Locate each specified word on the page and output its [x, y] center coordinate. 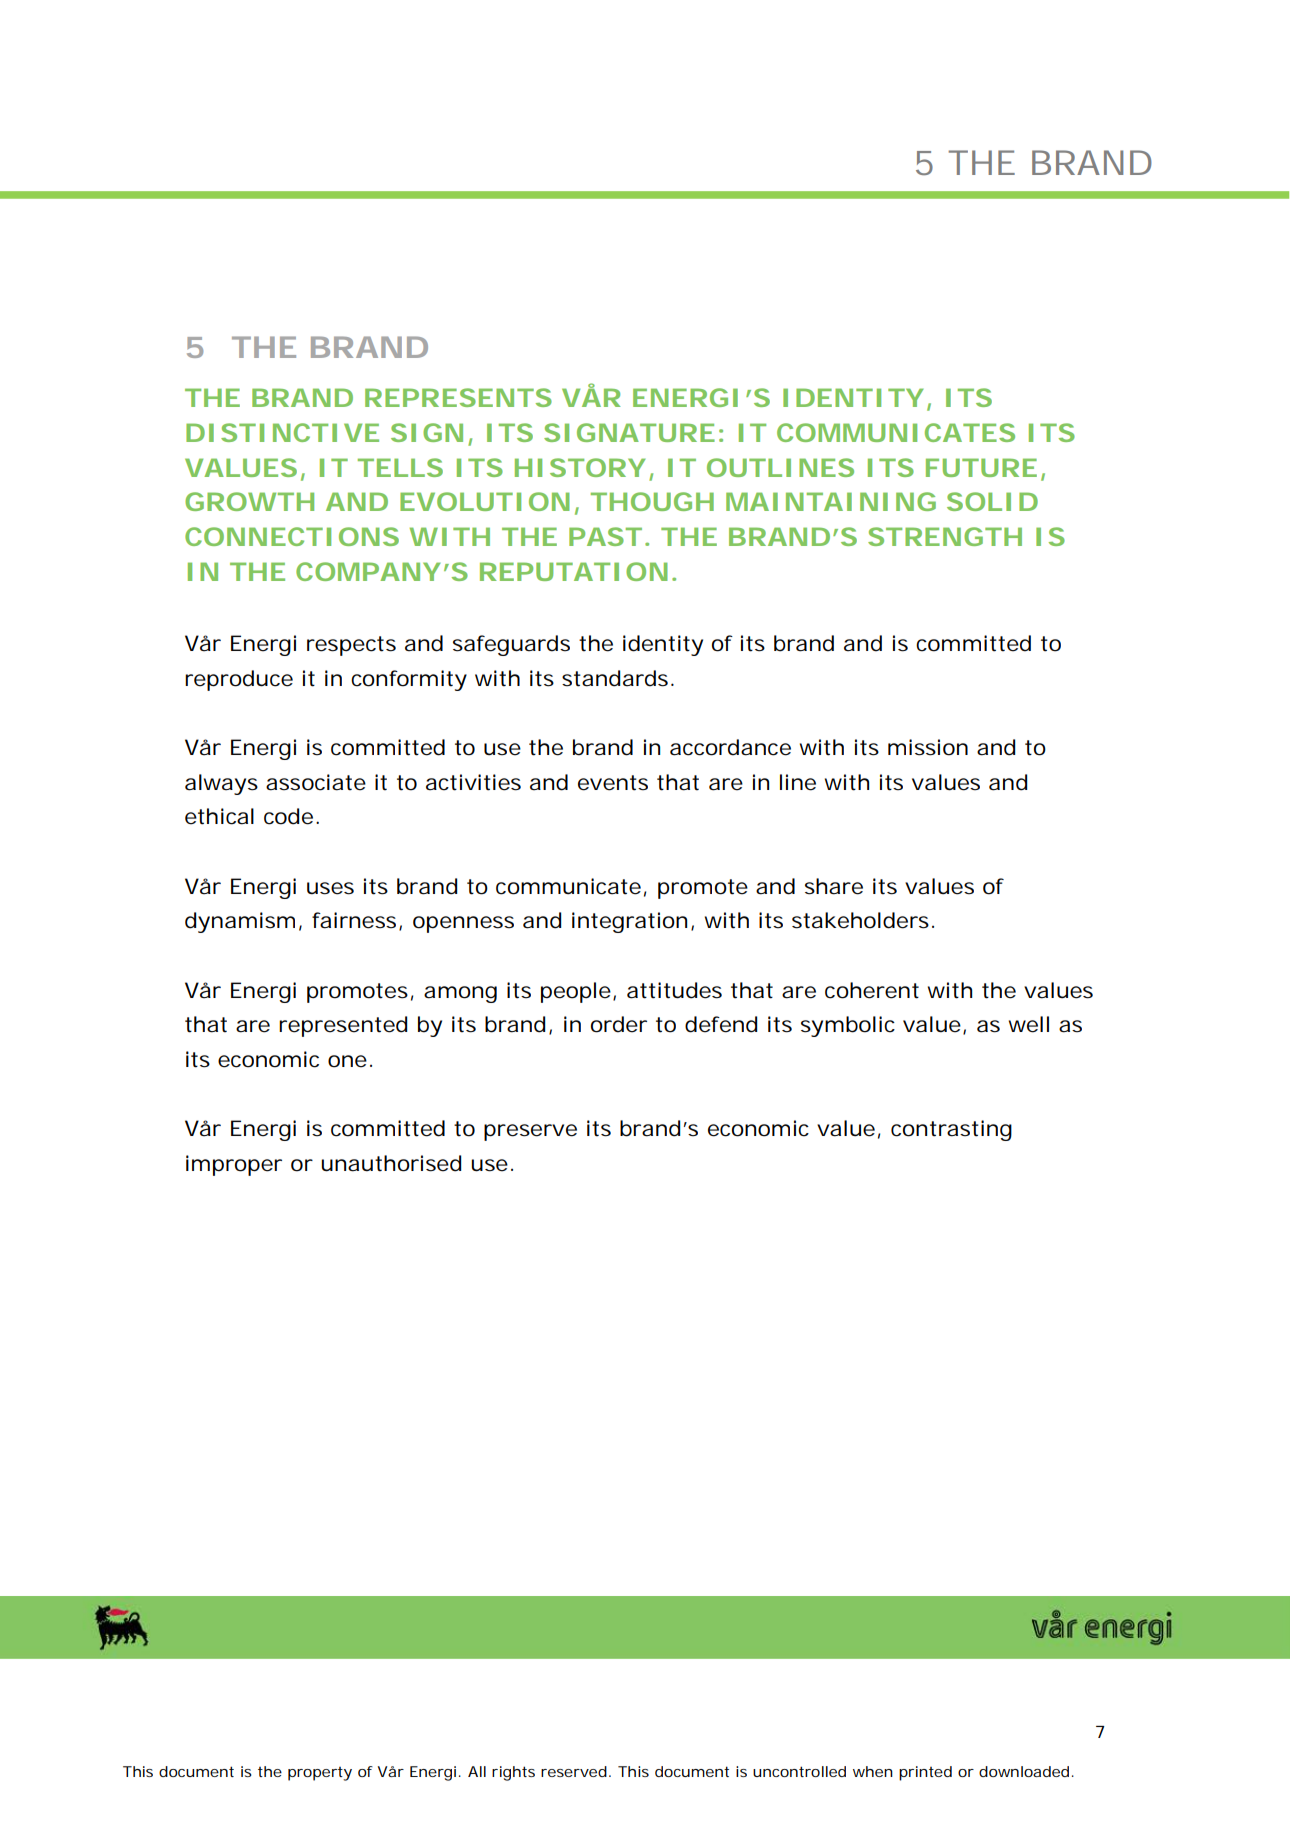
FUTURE [981, 467]
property [320, 1774]
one [350, 1061]
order [619, 1024]
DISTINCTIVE [282, 432]
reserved [575, 1771]
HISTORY [580, 467]
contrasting [951, 1130]
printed [925, 1773]
